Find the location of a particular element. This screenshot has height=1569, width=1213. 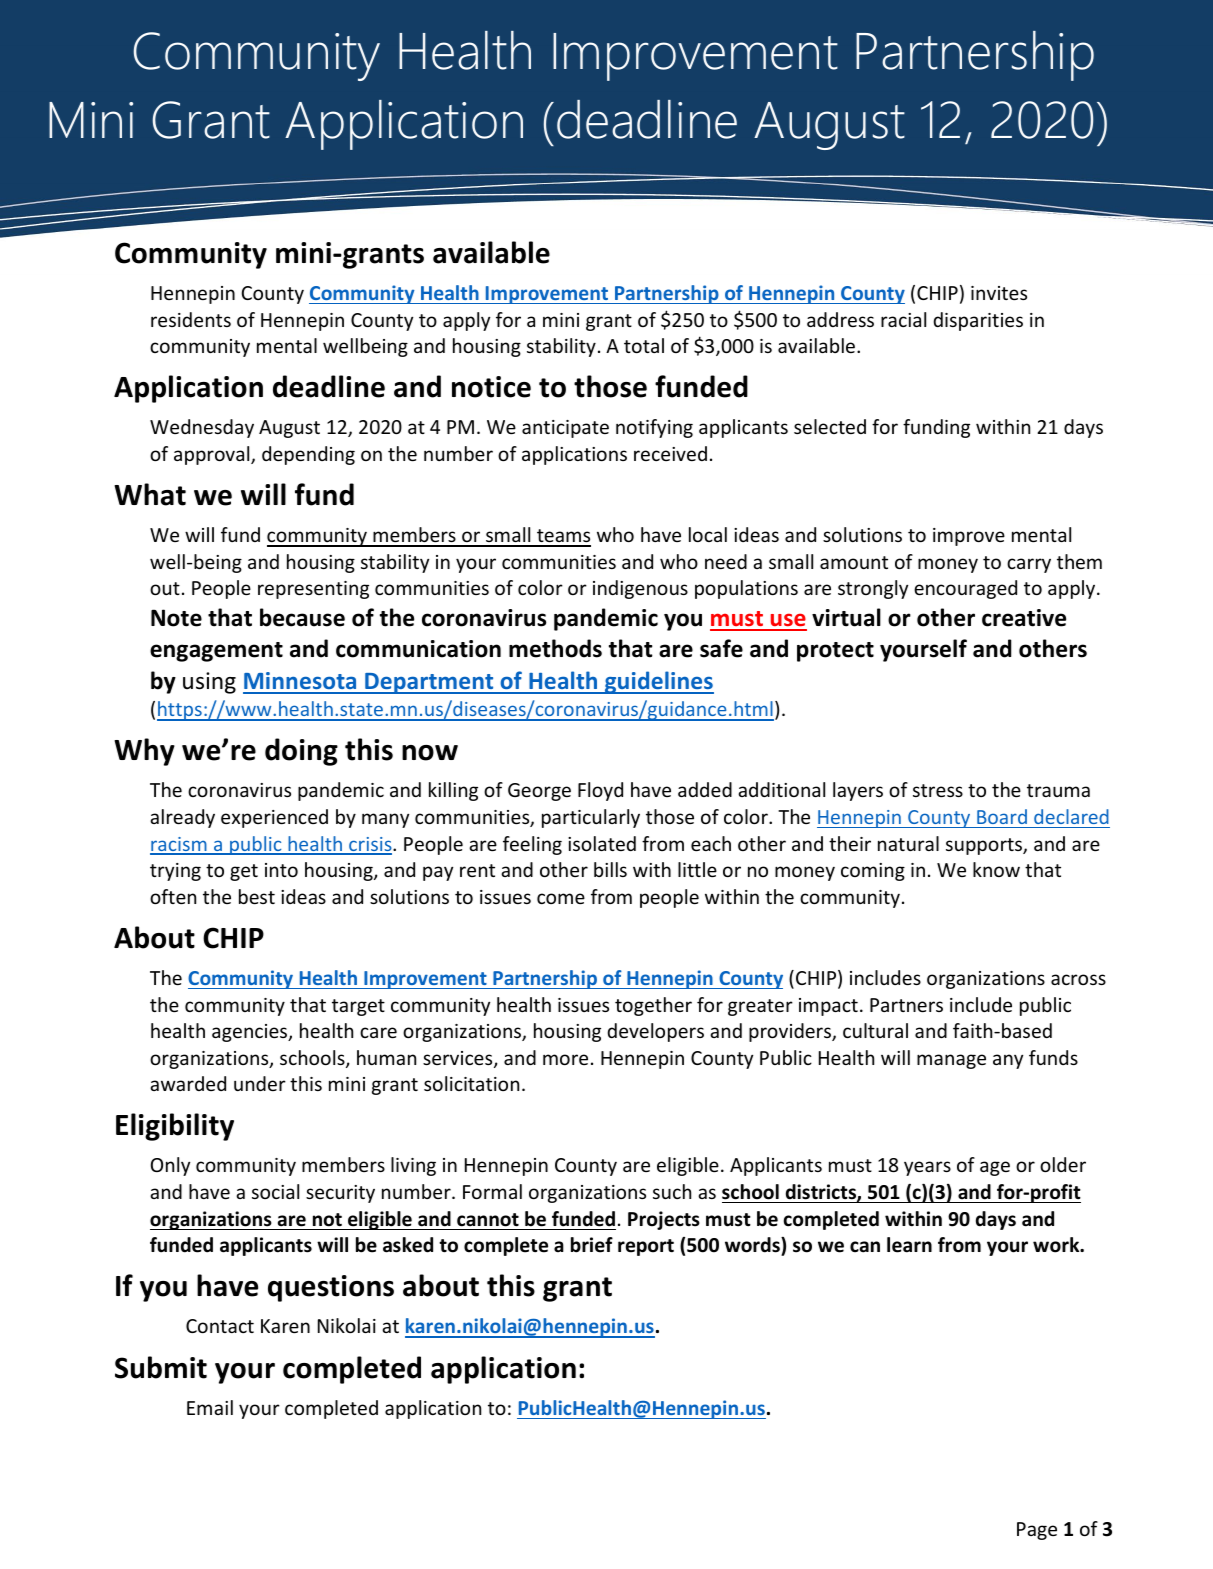

developers is located at coordinates (655, 1032).
